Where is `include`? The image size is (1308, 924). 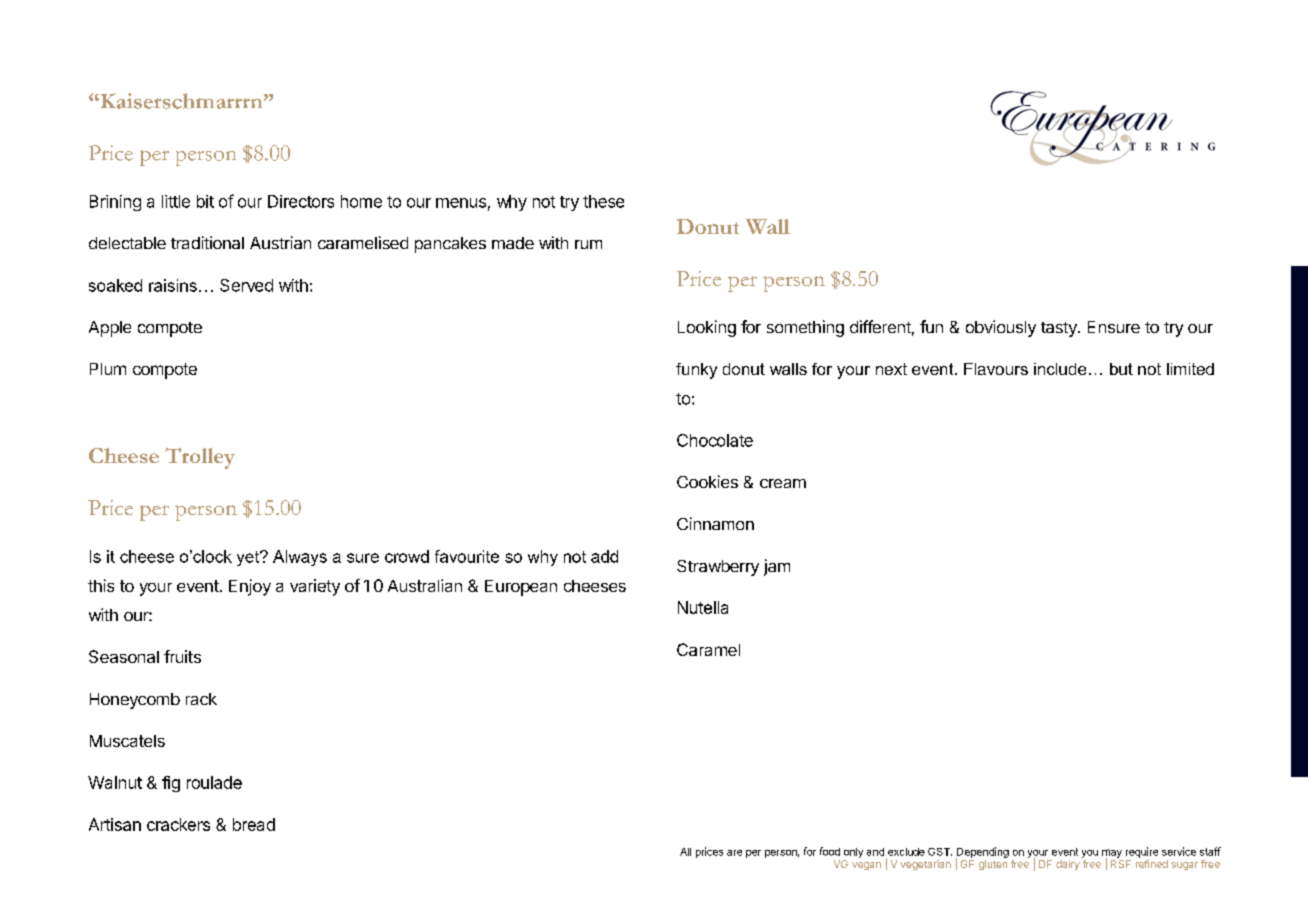 include is located at coordinates (1060, 369).
